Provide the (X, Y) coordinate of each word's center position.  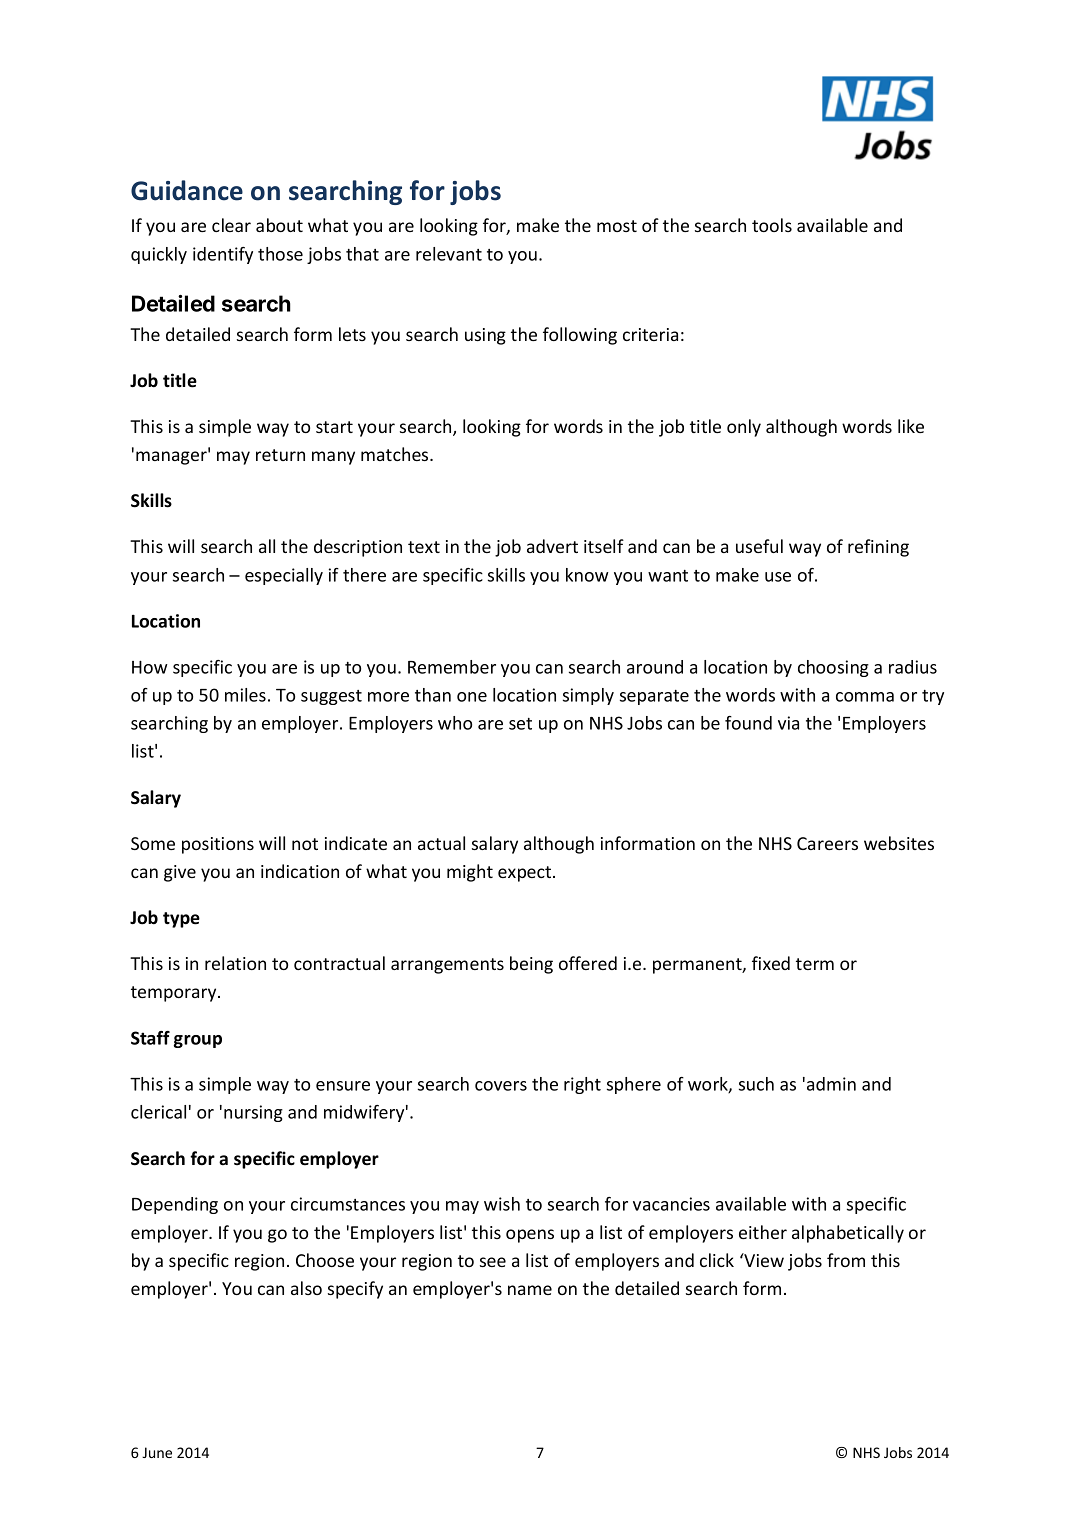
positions (218, 845)
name (530, 1290)
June (157, 1452)
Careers (827, 843)
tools (772, 225)
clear (231, 225)
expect (526, 874)
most (617, 226)
